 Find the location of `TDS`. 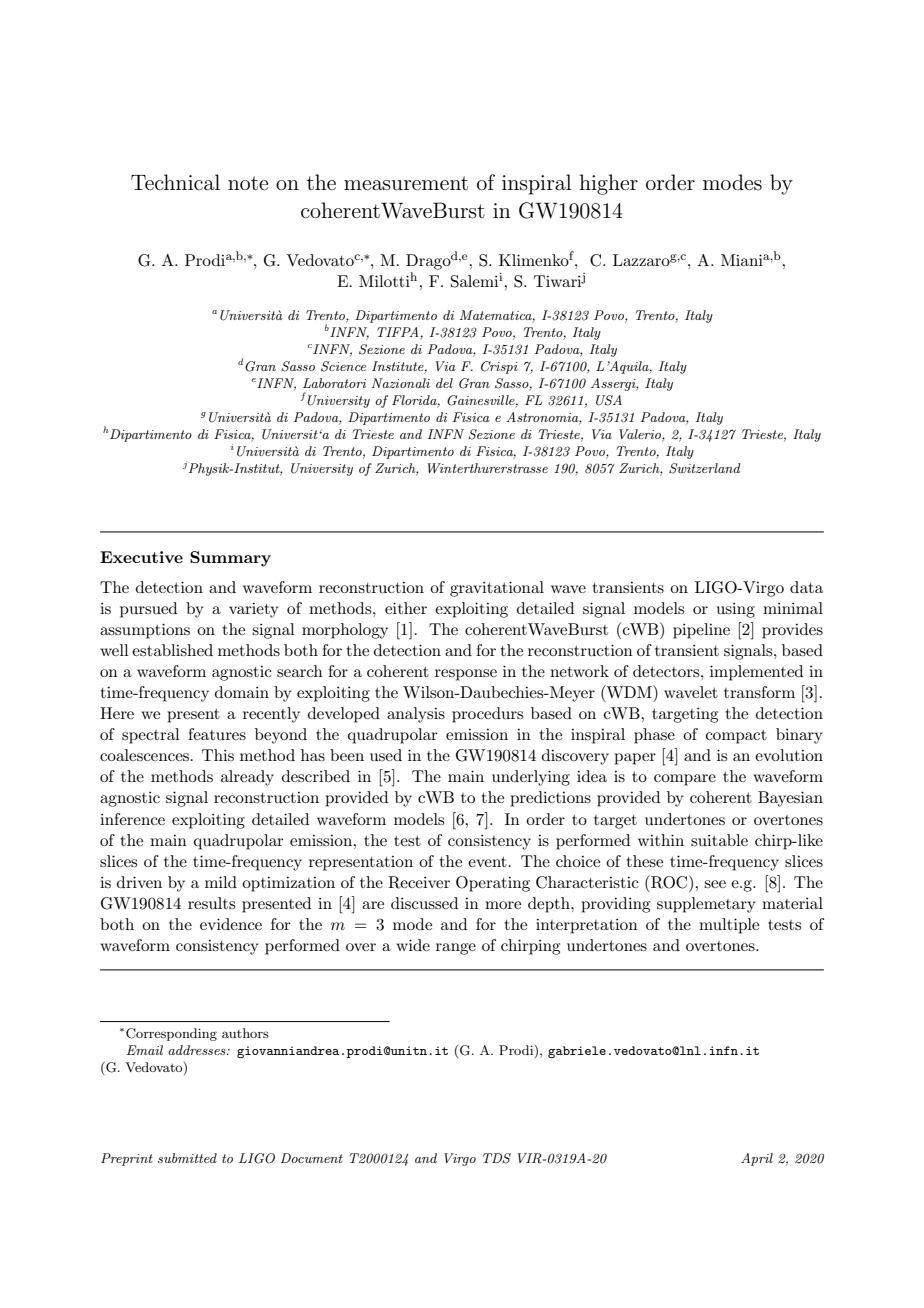

TDS is located at coordinates (497, 1158).
